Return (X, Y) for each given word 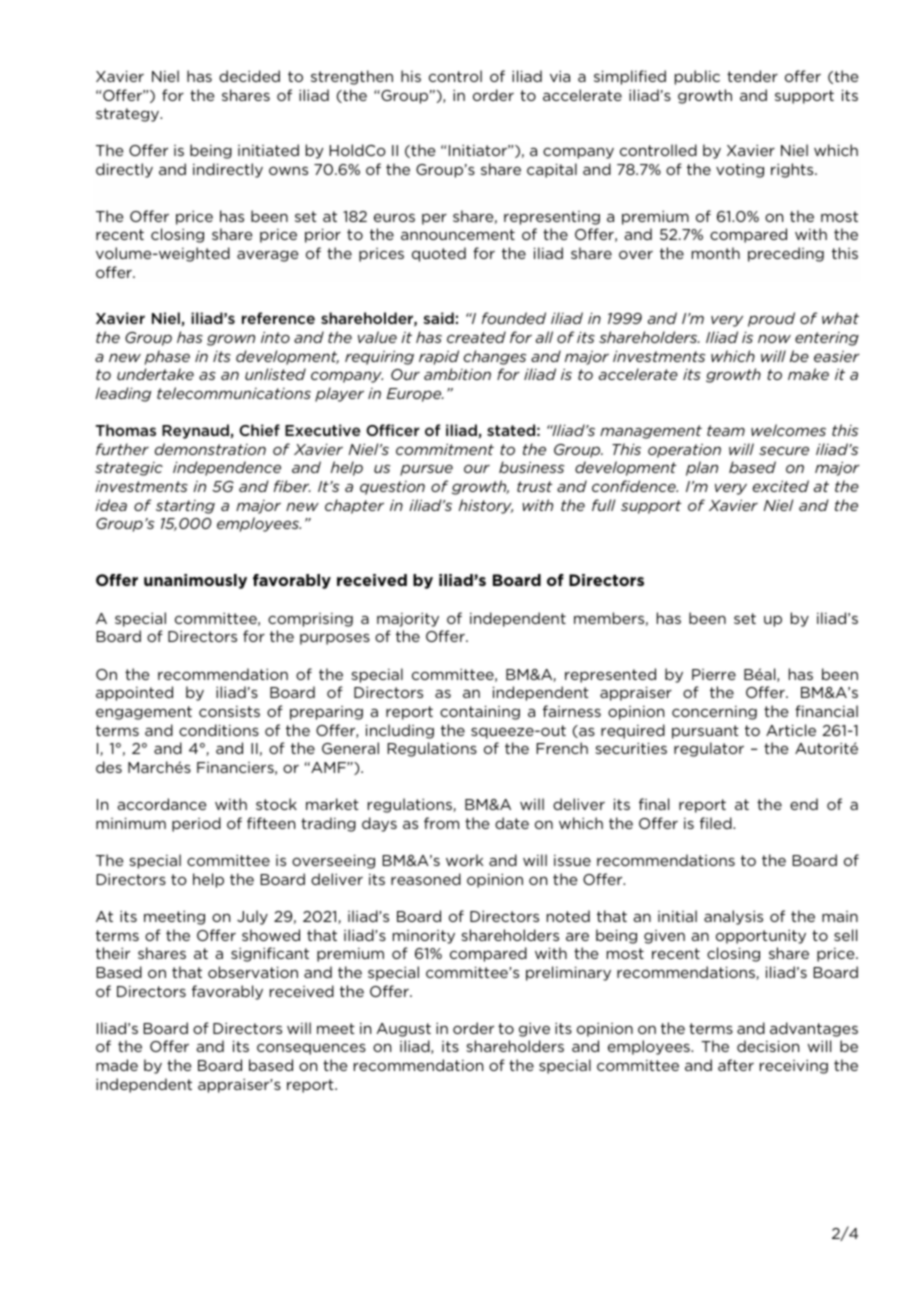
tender (752, 76)
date (512, 823)
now (774, 338)
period (196, 824)
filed (717, 823)
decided (249, 76)
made (117, 1065)
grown (231, 340)
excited (781, 486)
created (476, 337)
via (560, 76)
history (486, 506)
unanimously (195, 581)
